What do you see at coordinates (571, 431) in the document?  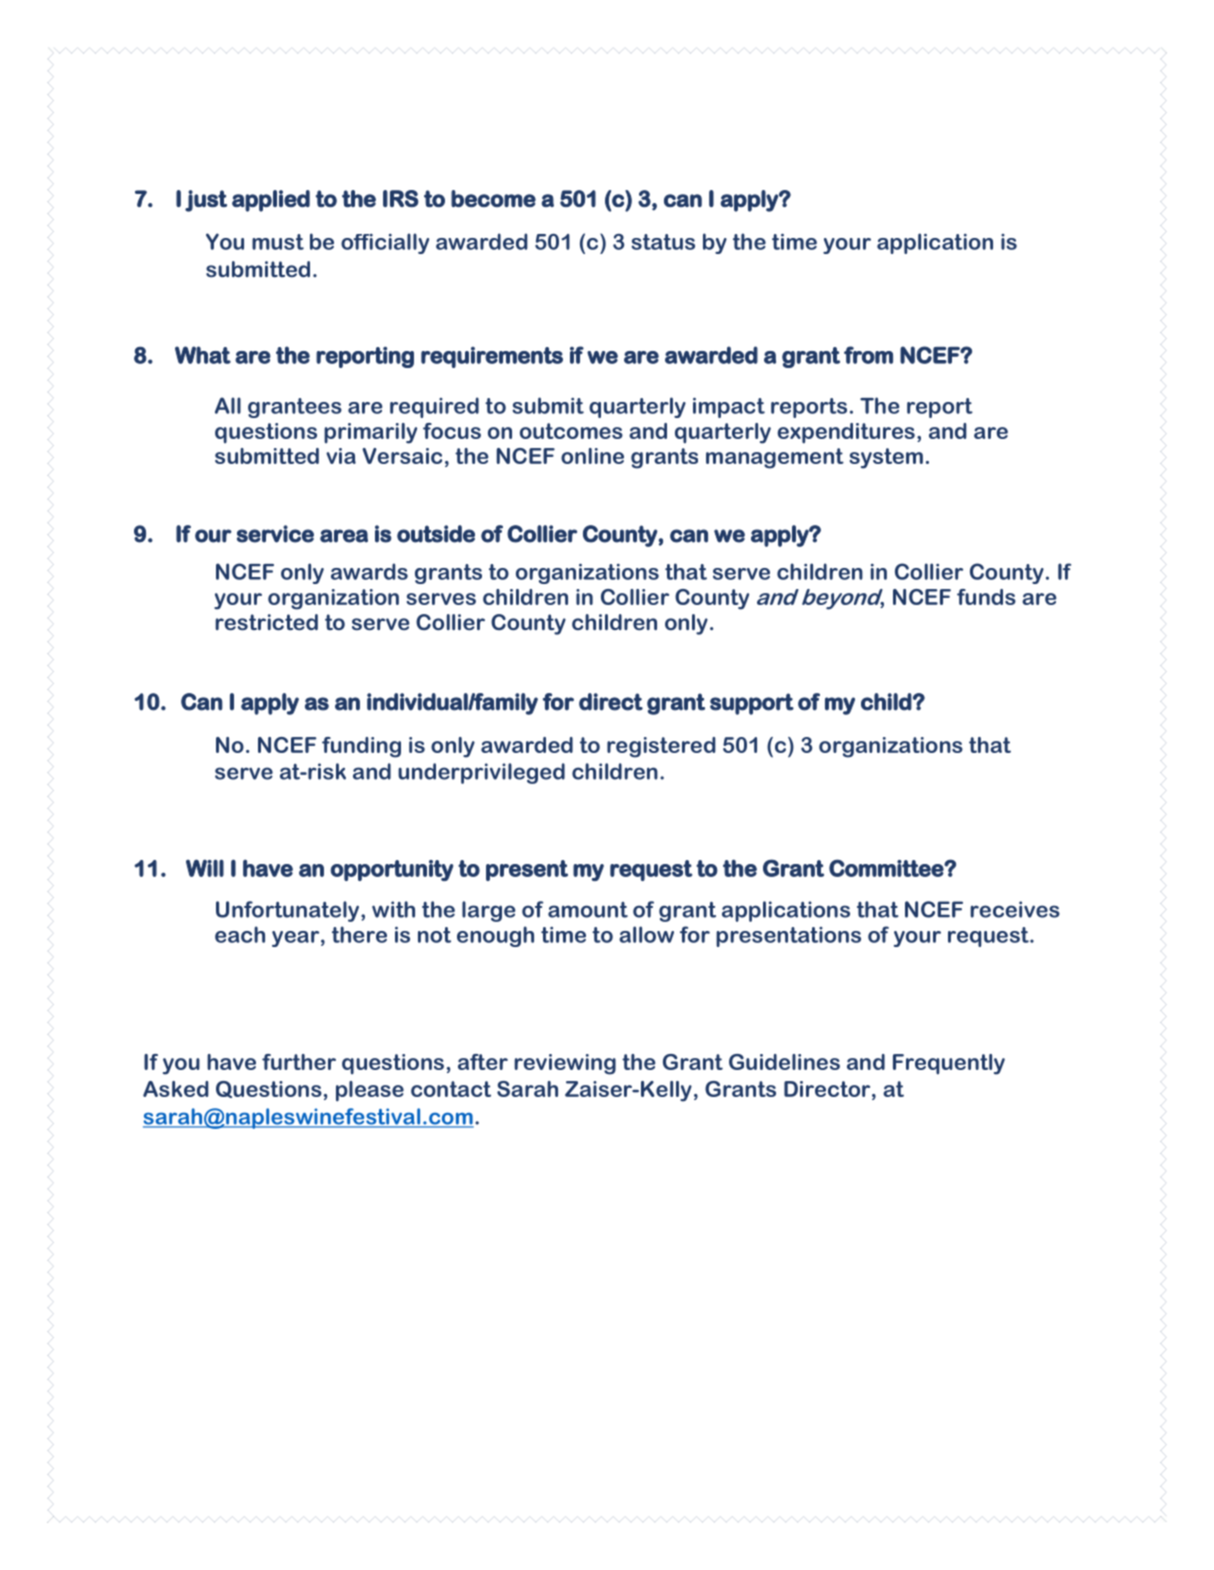 I see `outcomes` at bounding box center [571, 431].
